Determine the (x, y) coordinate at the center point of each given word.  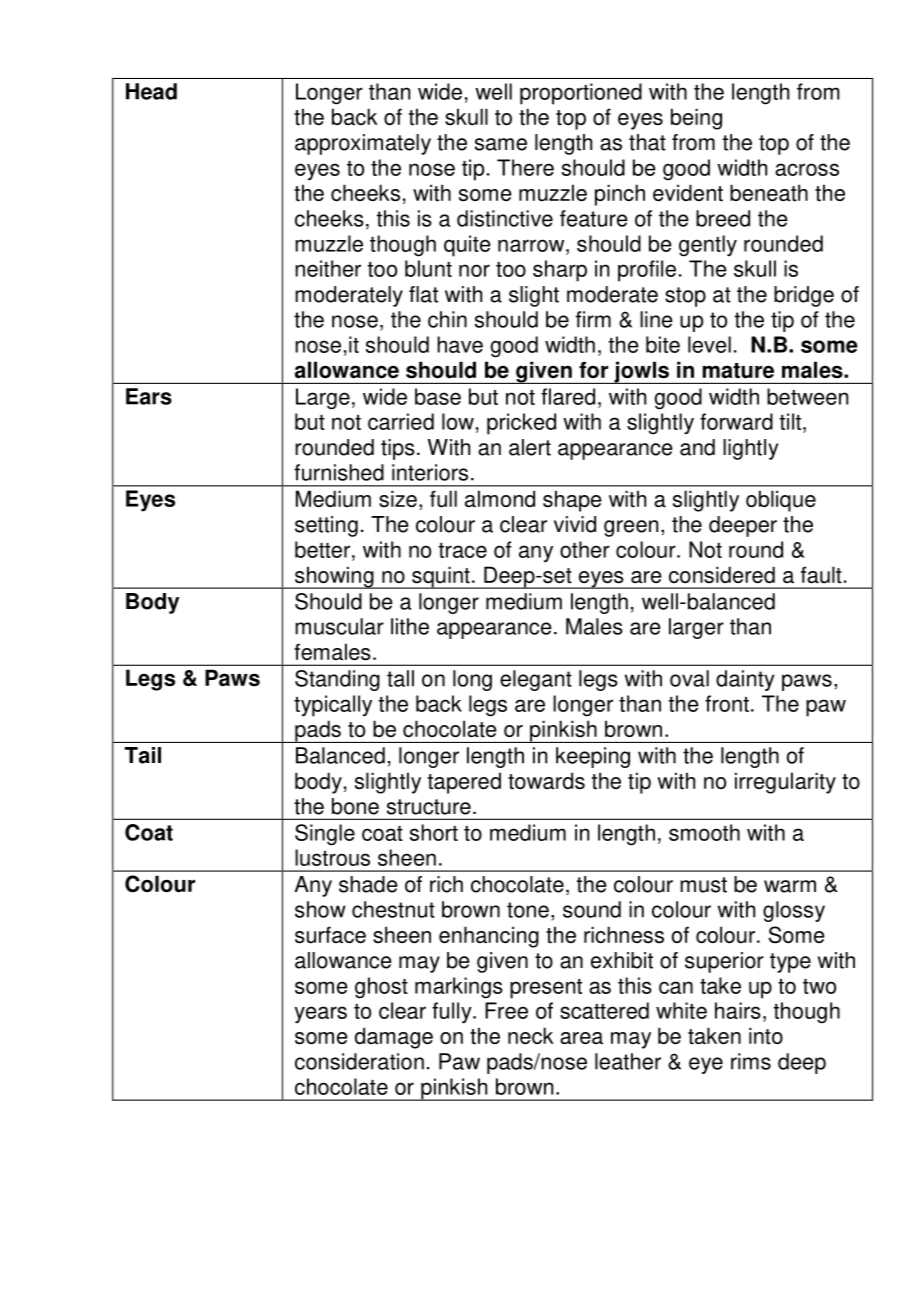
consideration (359, 1061)
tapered (464, 783)
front (727, 703)
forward (736, 421)
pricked (521, 424)
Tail (143, 755)
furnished (339, 472)
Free (506, 1010)
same (501, 144)
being (696, 119)
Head (151, 91)
